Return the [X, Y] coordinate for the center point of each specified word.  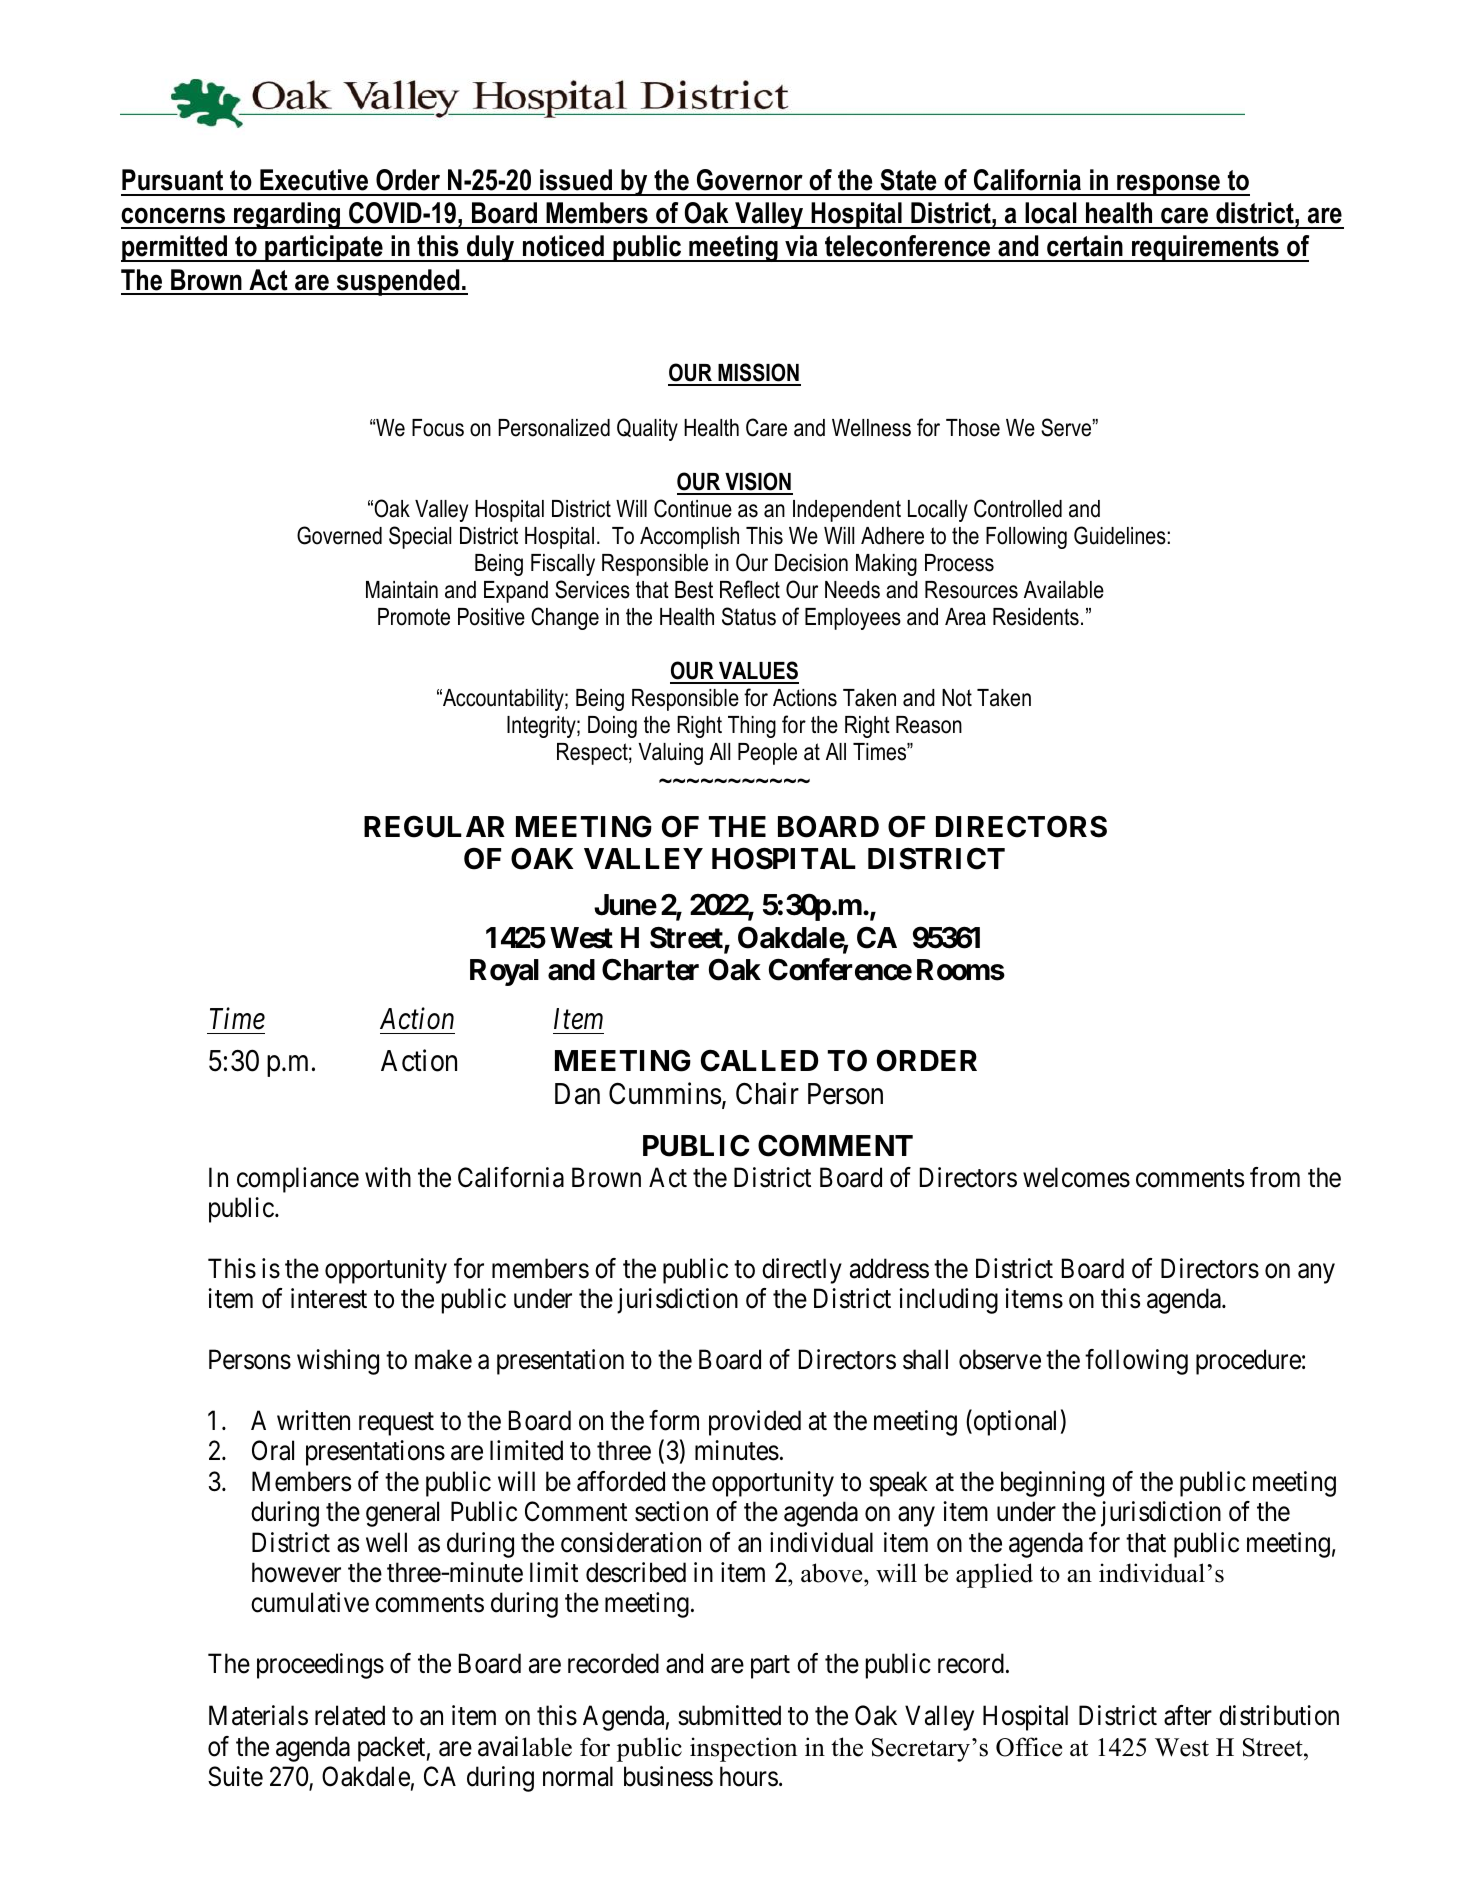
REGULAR [434, 826]
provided [755, 1423]
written [313, 1420]
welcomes [1076, 1177]
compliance [298, 1180]
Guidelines [1120, 535]
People [767, 754]
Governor [750, 180]
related [350, 1715]
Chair [767, 1093]
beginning [1052, 1484]
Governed [339, 535]
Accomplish [689, 538]
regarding [287, 215]
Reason [929, 725]
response [1168, 185]
